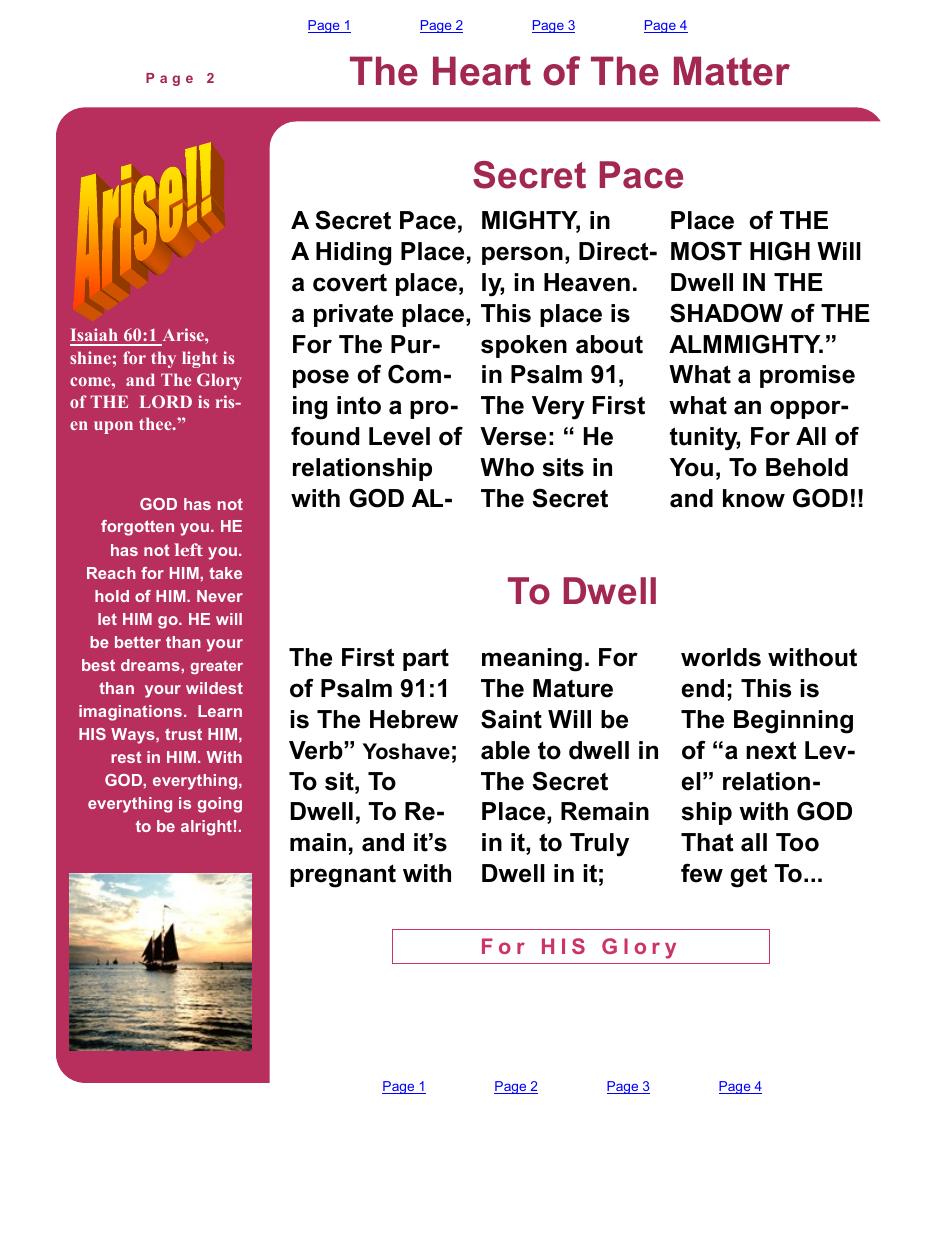  I want to click on part, so click(426, 659).
